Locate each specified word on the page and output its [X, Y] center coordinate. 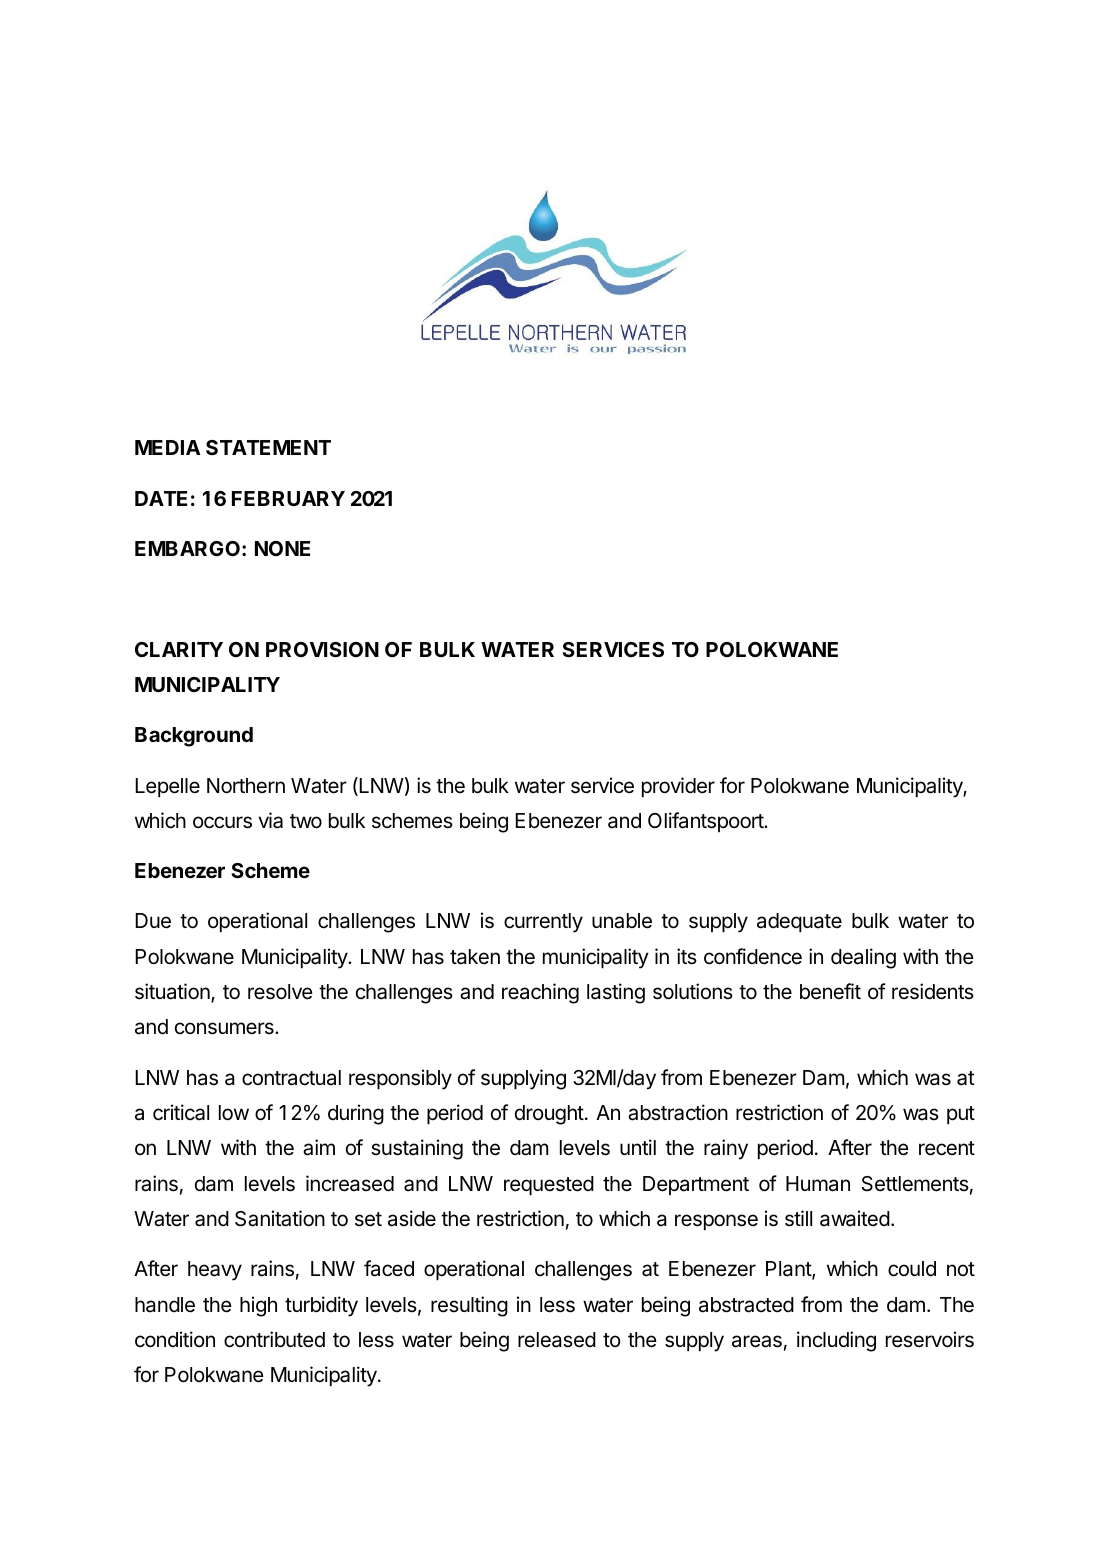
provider [678, 787]
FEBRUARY [288, 498]
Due [153, 921]
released [557, 1340]
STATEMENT [268, 447]
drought [549, 1115]
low [234, 1113]
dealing [863, 958]
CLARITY [179, 649]
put [961, 1115]
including [836, 1341]
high [258, 1306]
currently [543, 923]
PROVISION [322, 649]
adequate [799, 922]
